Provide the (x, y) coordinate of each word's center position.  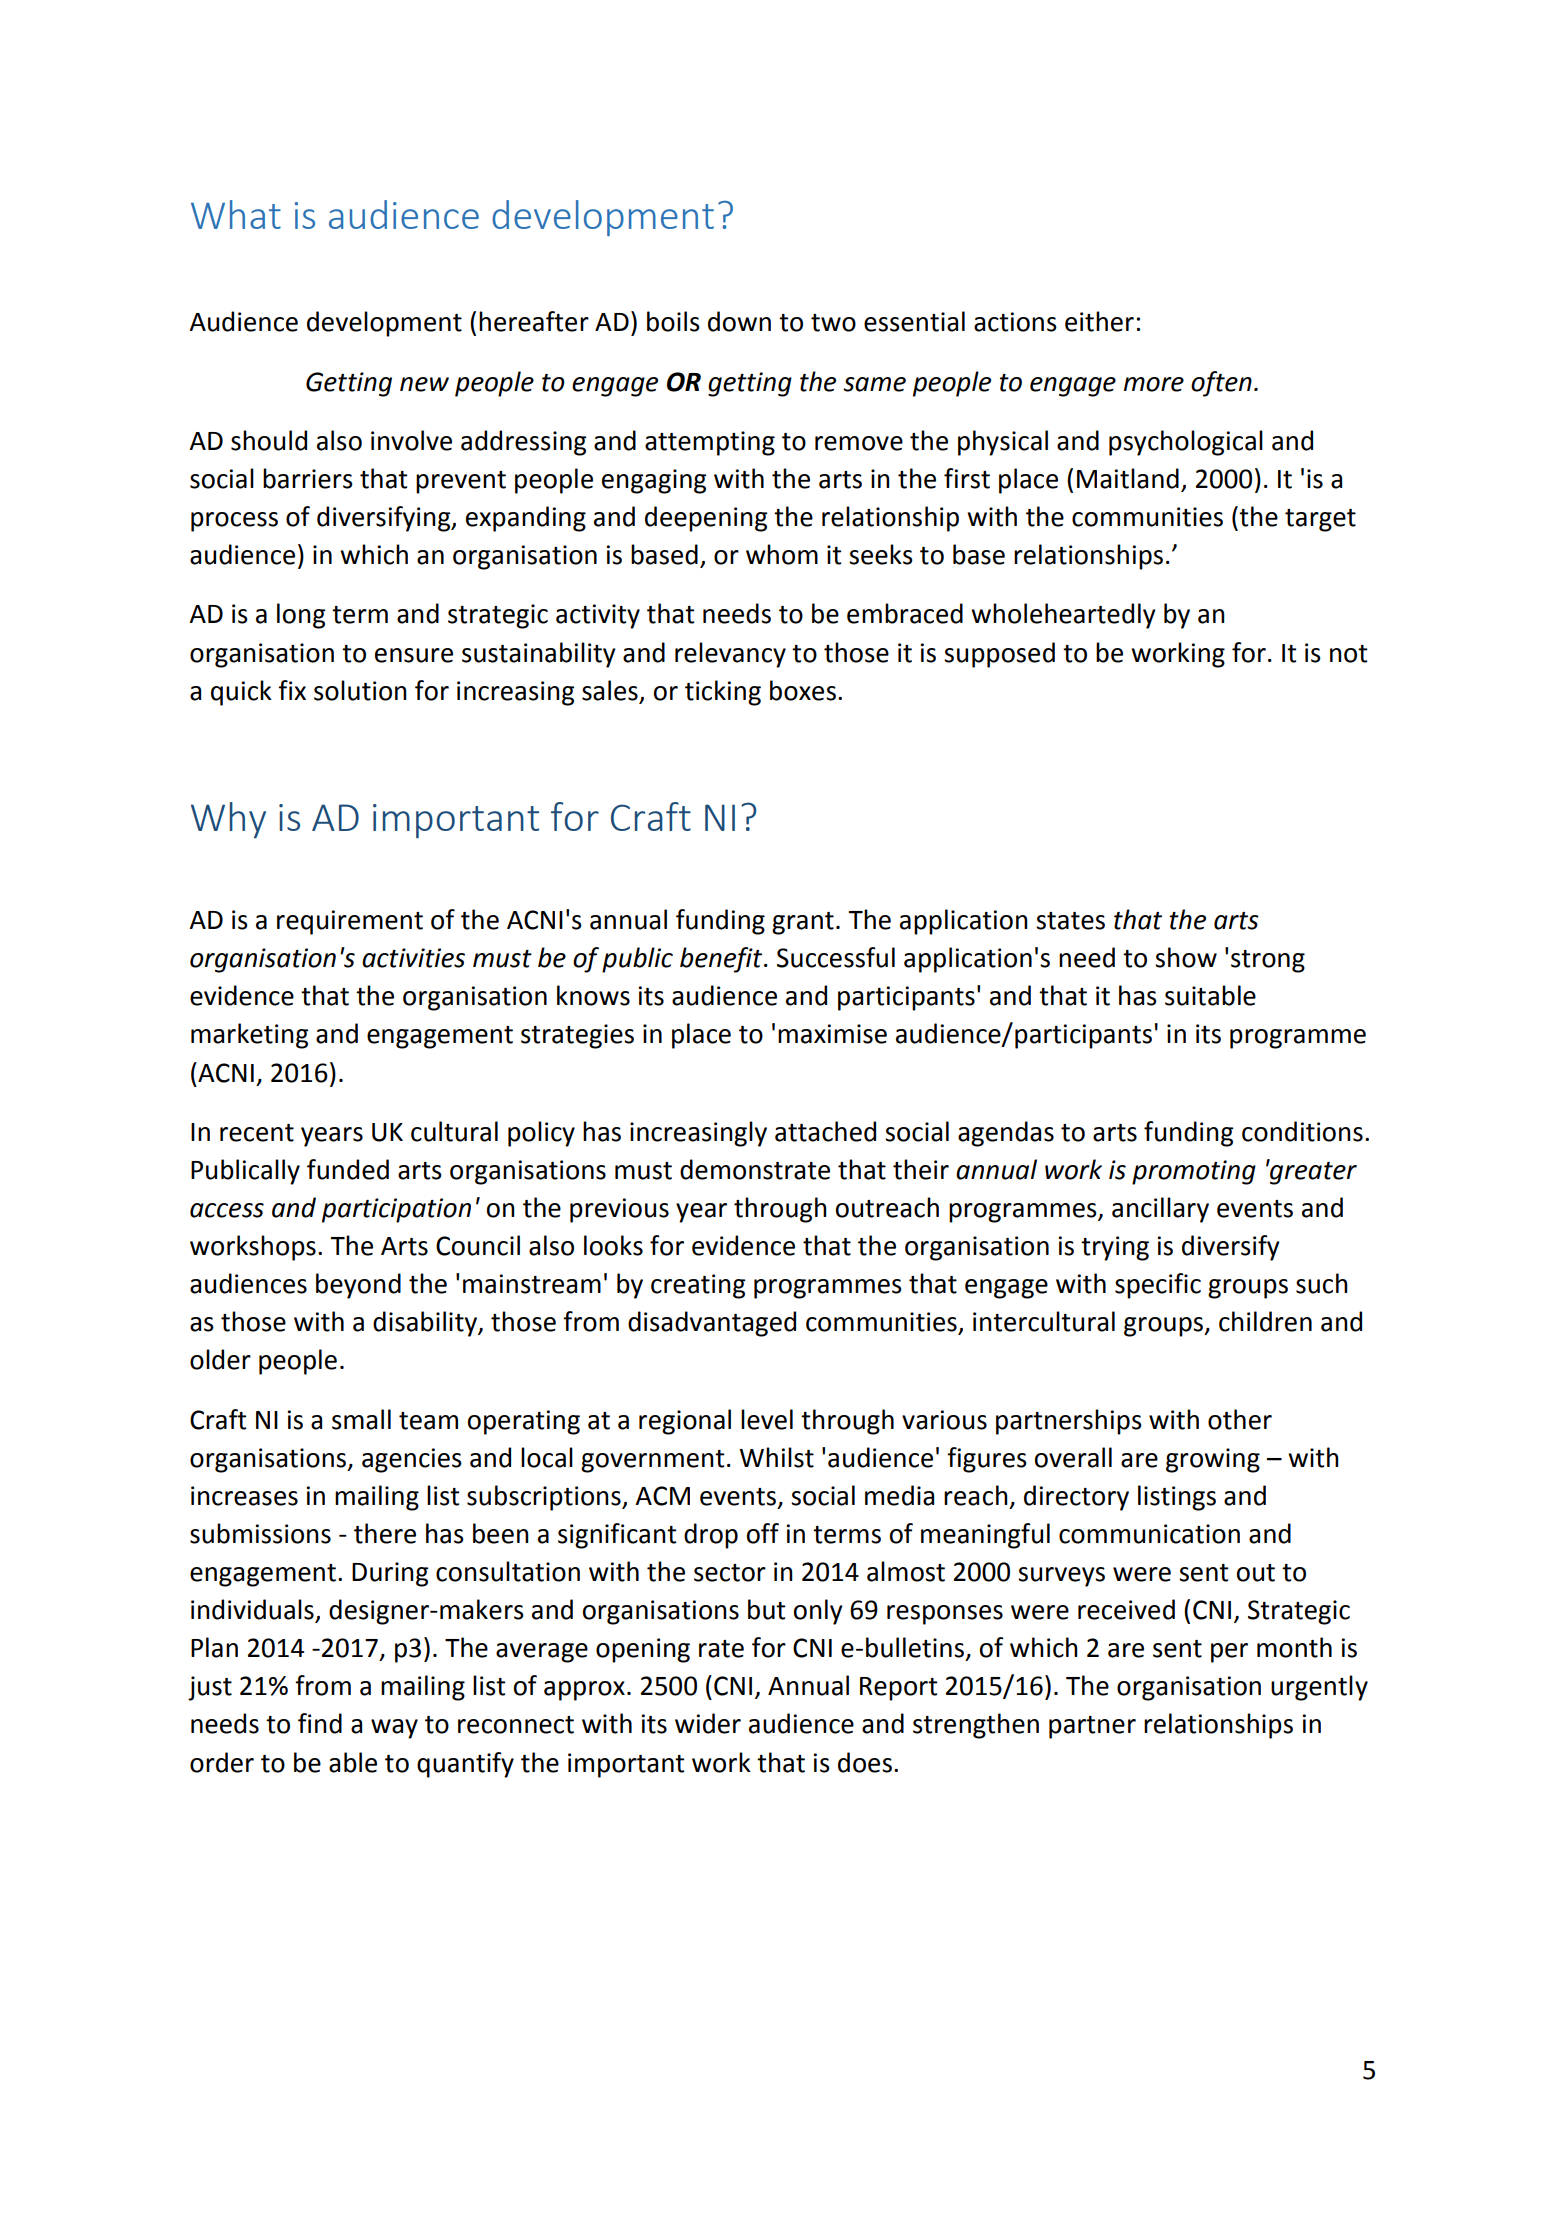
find (320, 1723)
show (1186, 957)
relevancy (730, 655)
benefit (722, 960)
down (739, 321)
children (1265, 1321)
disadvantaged (712, 1324)
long (301, 616)
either (1099, 321)
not (1348, 654)
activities (413, 958)
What (236, 214)
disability (426, 1324)
